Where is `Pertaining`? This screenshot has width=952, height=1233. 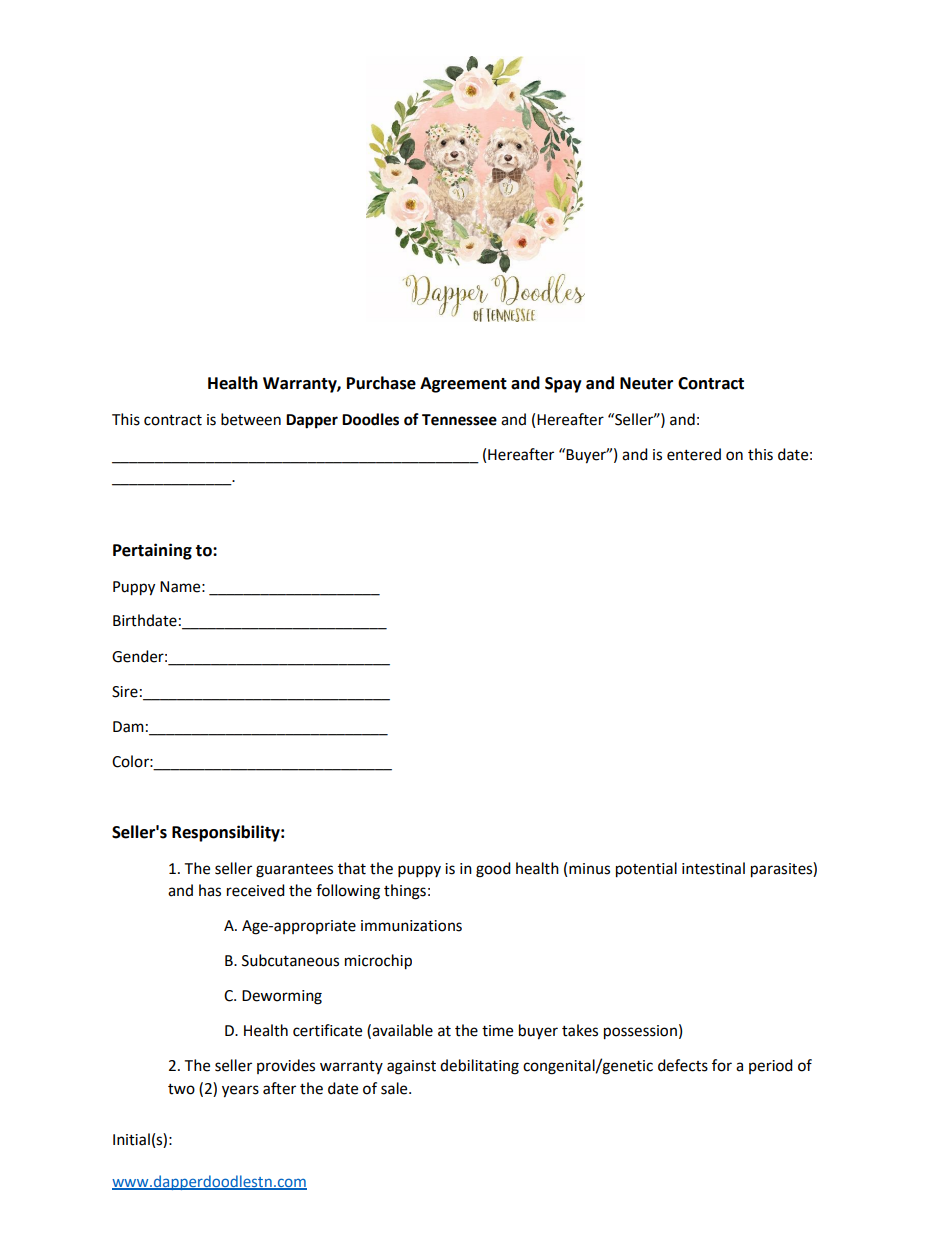 Pertaining is located at coordinates (152, 551).
